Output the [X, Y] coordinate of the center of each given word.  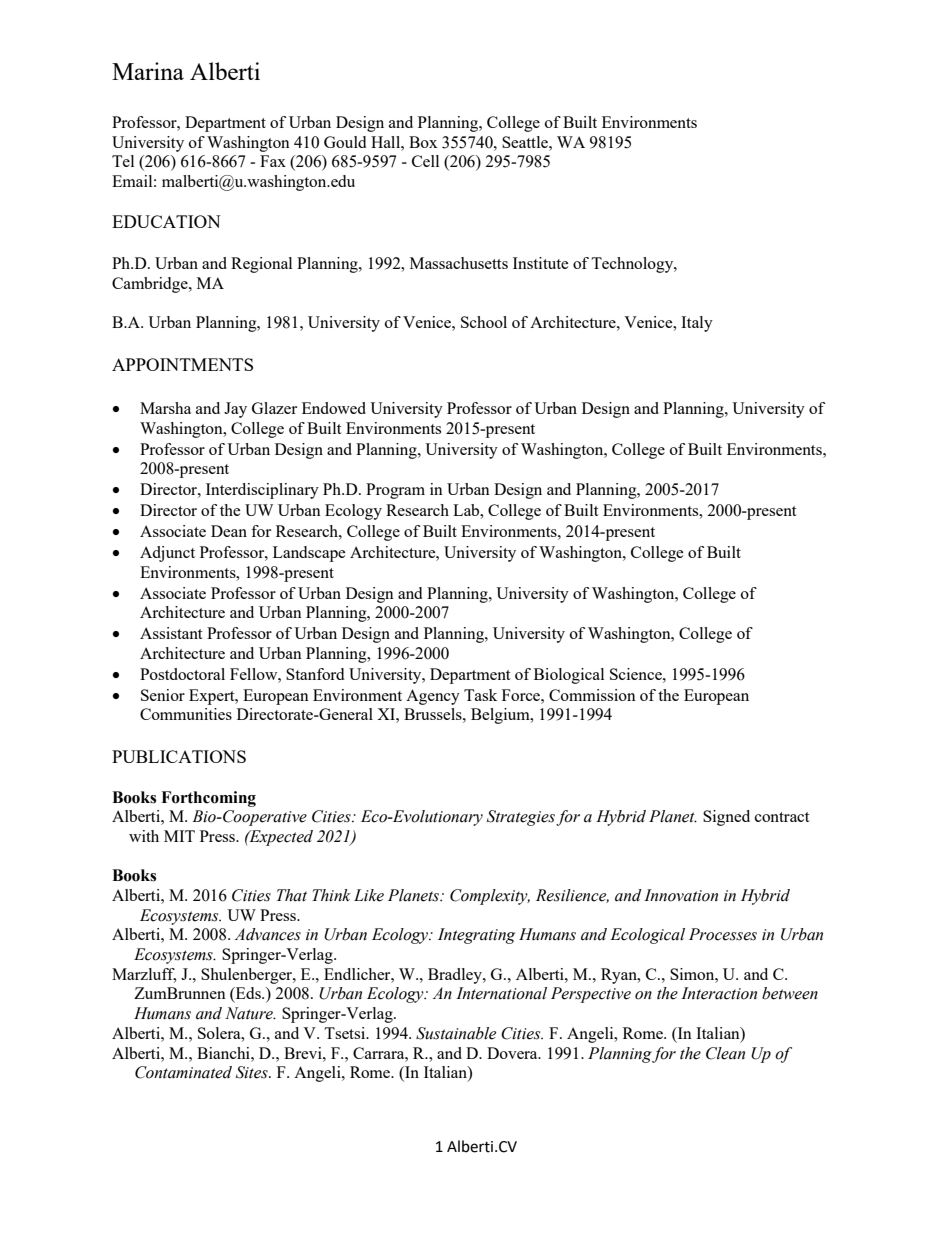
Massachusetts [459, 263]
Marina [148, 71]
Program [395, 491]
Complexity [490, 897]
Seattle [526, 142]
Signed [726, 818]
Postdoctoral [182, 674]
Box [423, 142]
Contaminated [183, 1072]
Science [637, 674]
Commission [592, 695]
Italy [697, 324]
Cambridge [151, 285]
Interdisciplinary [262, 491]
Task [480, 695]
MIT [179, 836]
